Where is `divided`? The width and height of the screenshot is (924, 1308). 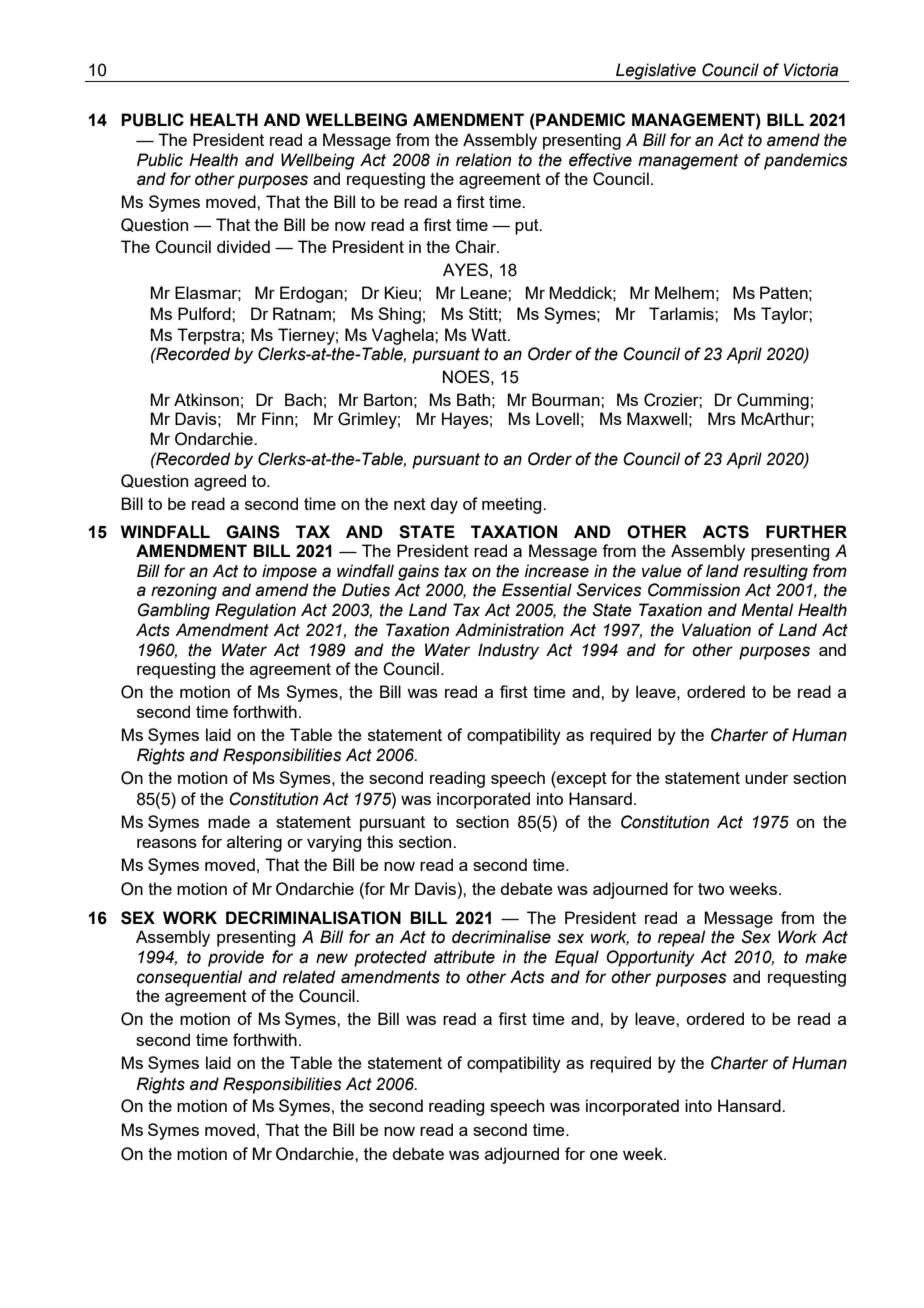 divided is located at coordinates (243, 246).
